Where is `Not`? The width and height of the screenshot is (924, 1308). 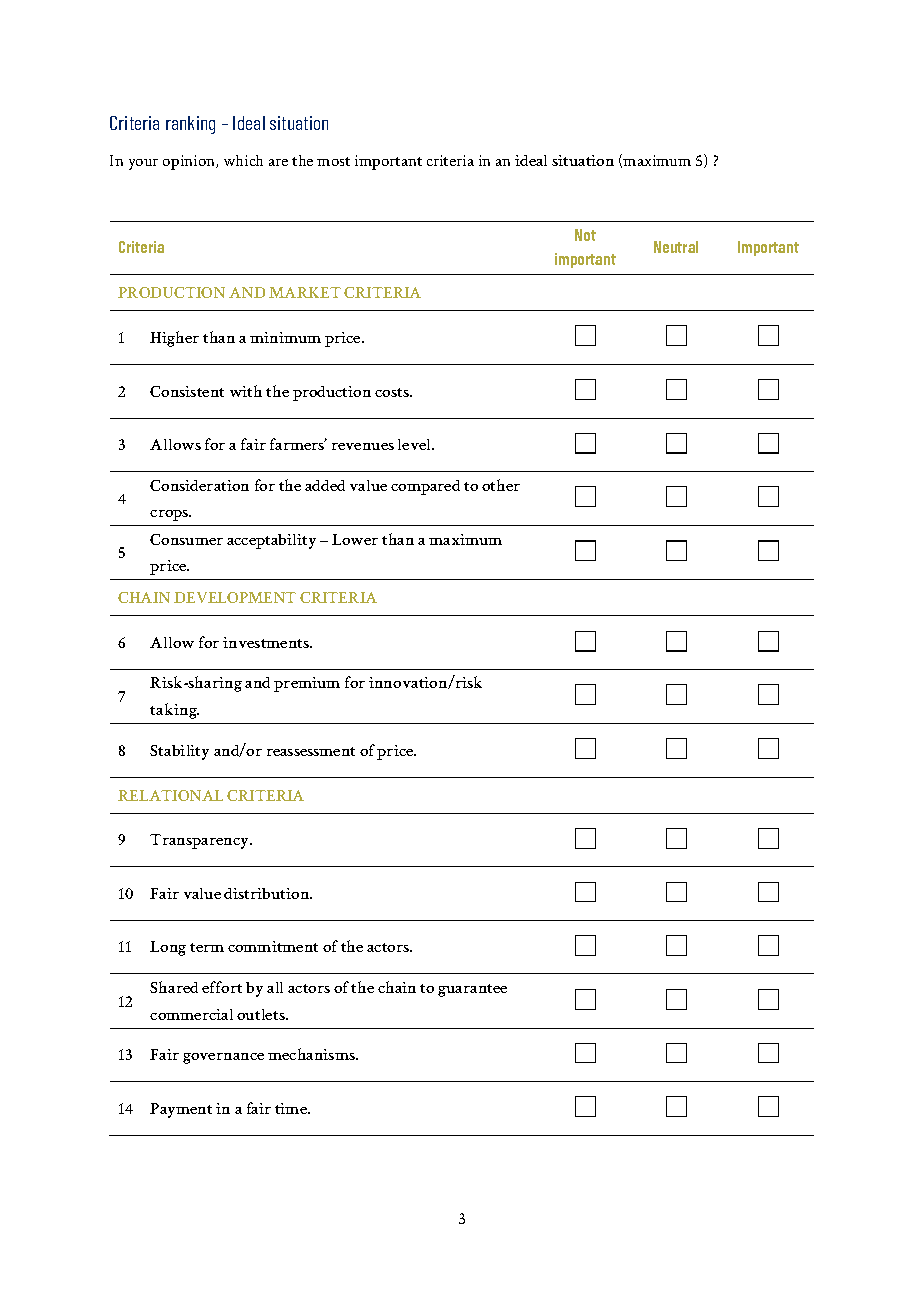
Not is located at coordinates (585, 235).
